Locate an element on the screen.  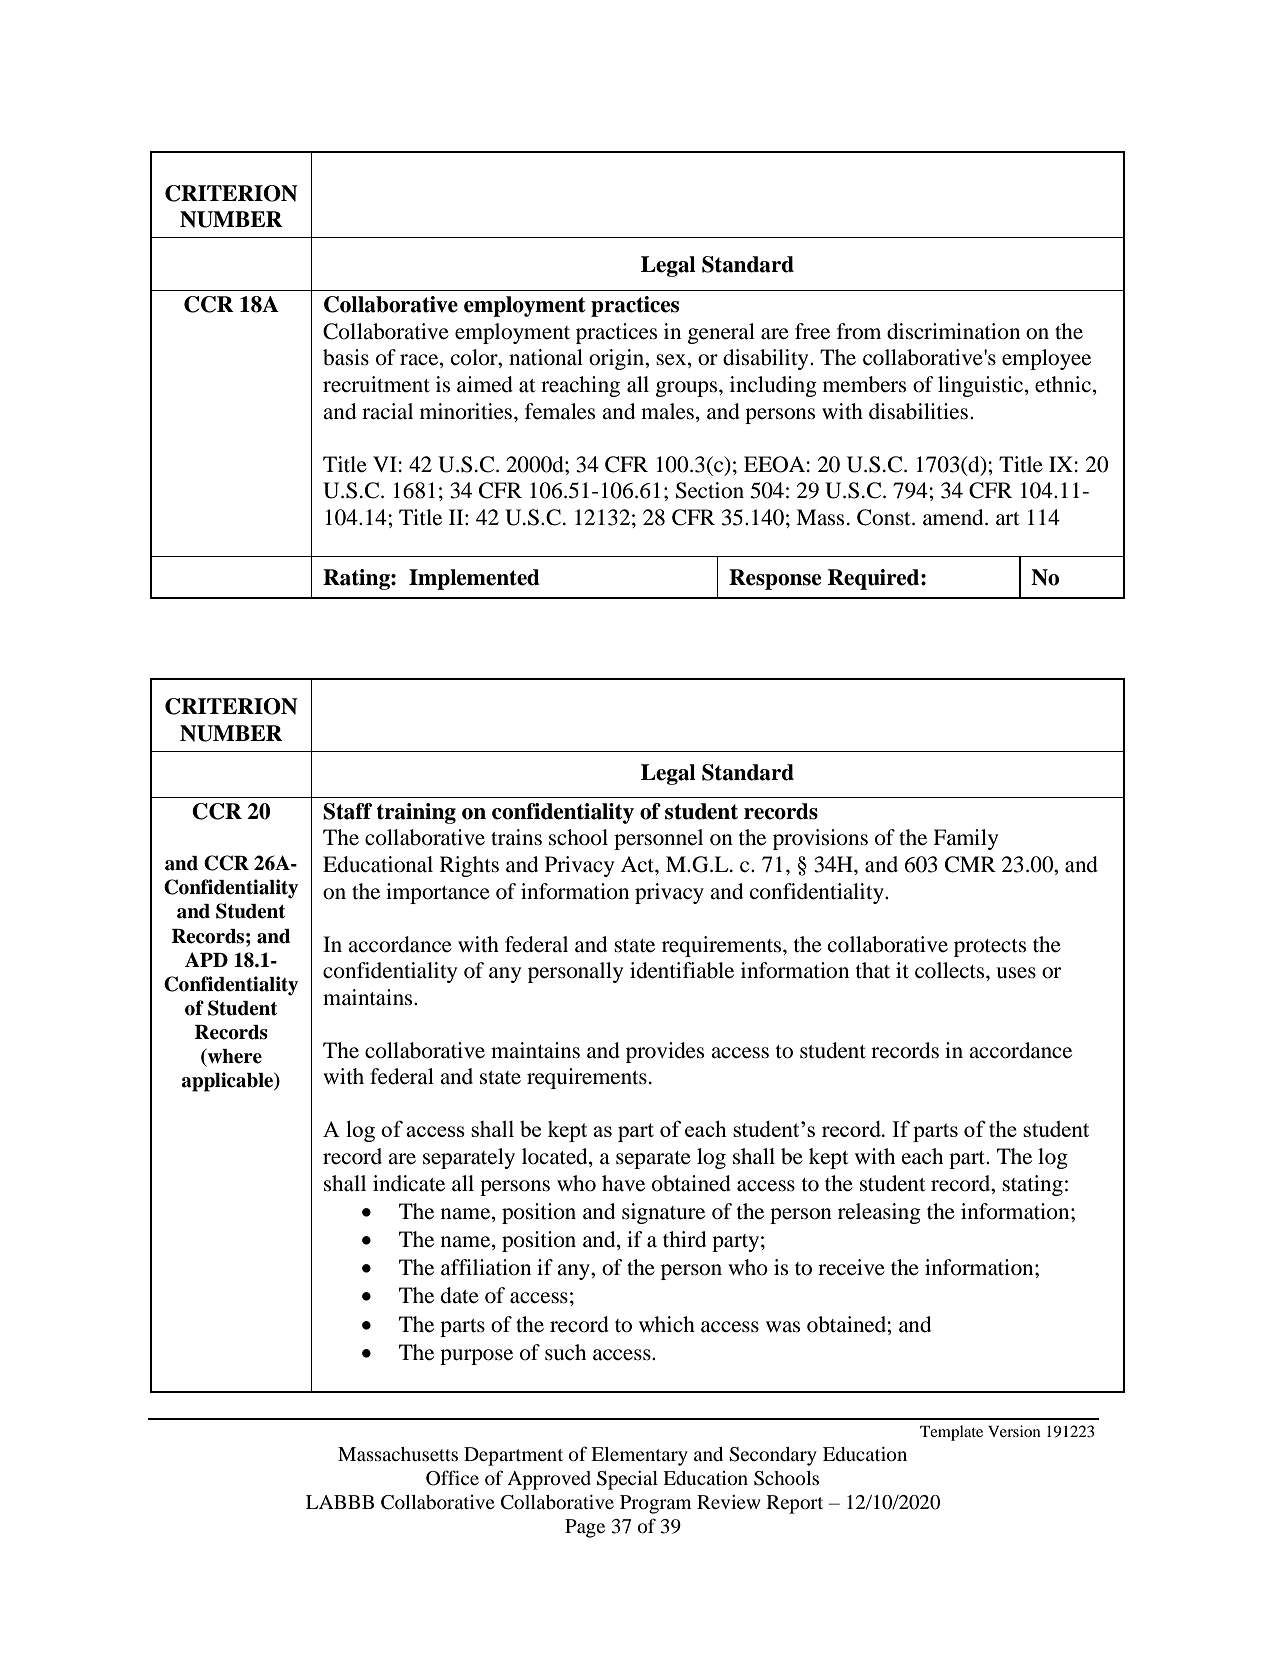
Template is located at coordinates (951, 1433).
